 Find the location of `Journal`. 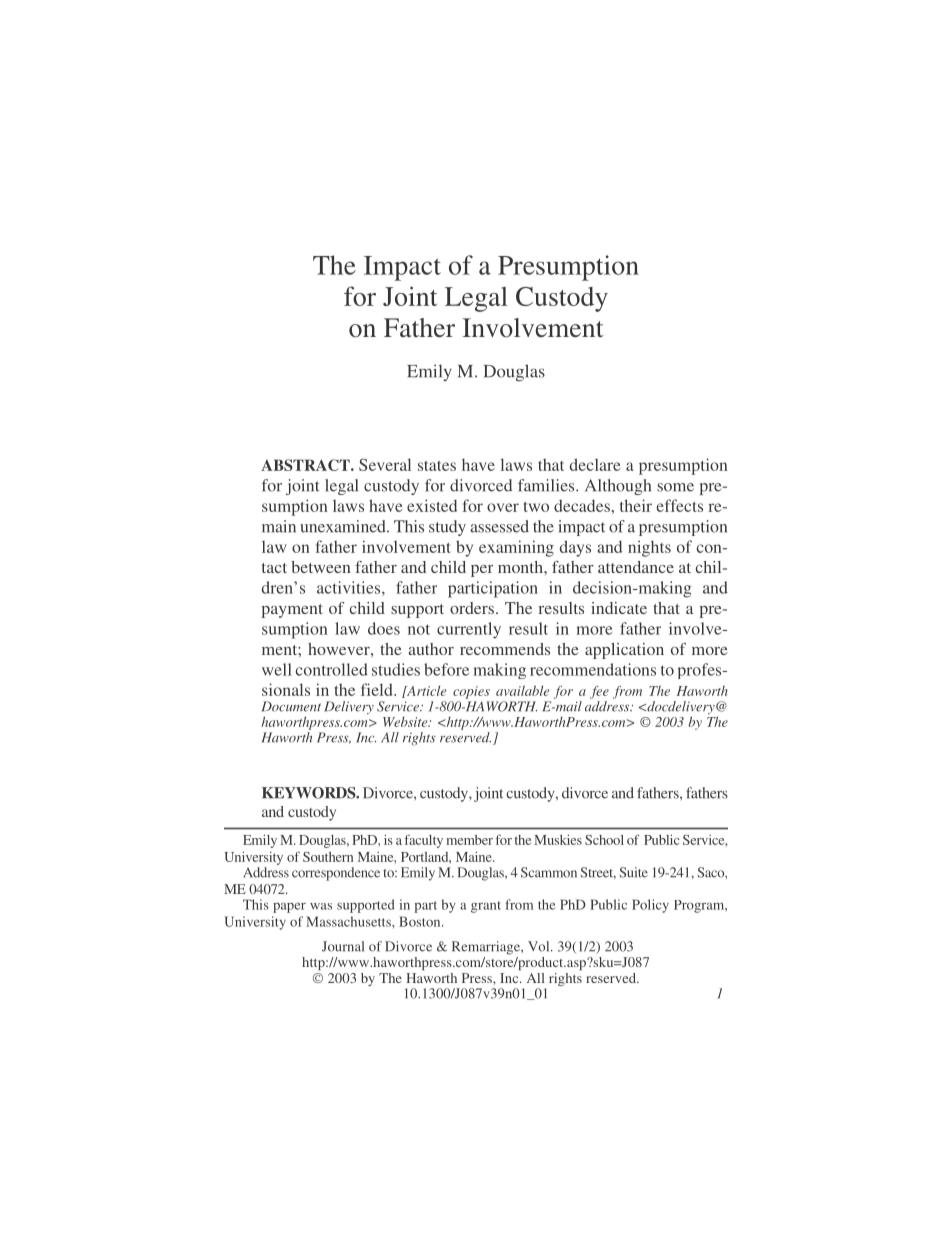

Journal is located at coordinates (343, 946).
